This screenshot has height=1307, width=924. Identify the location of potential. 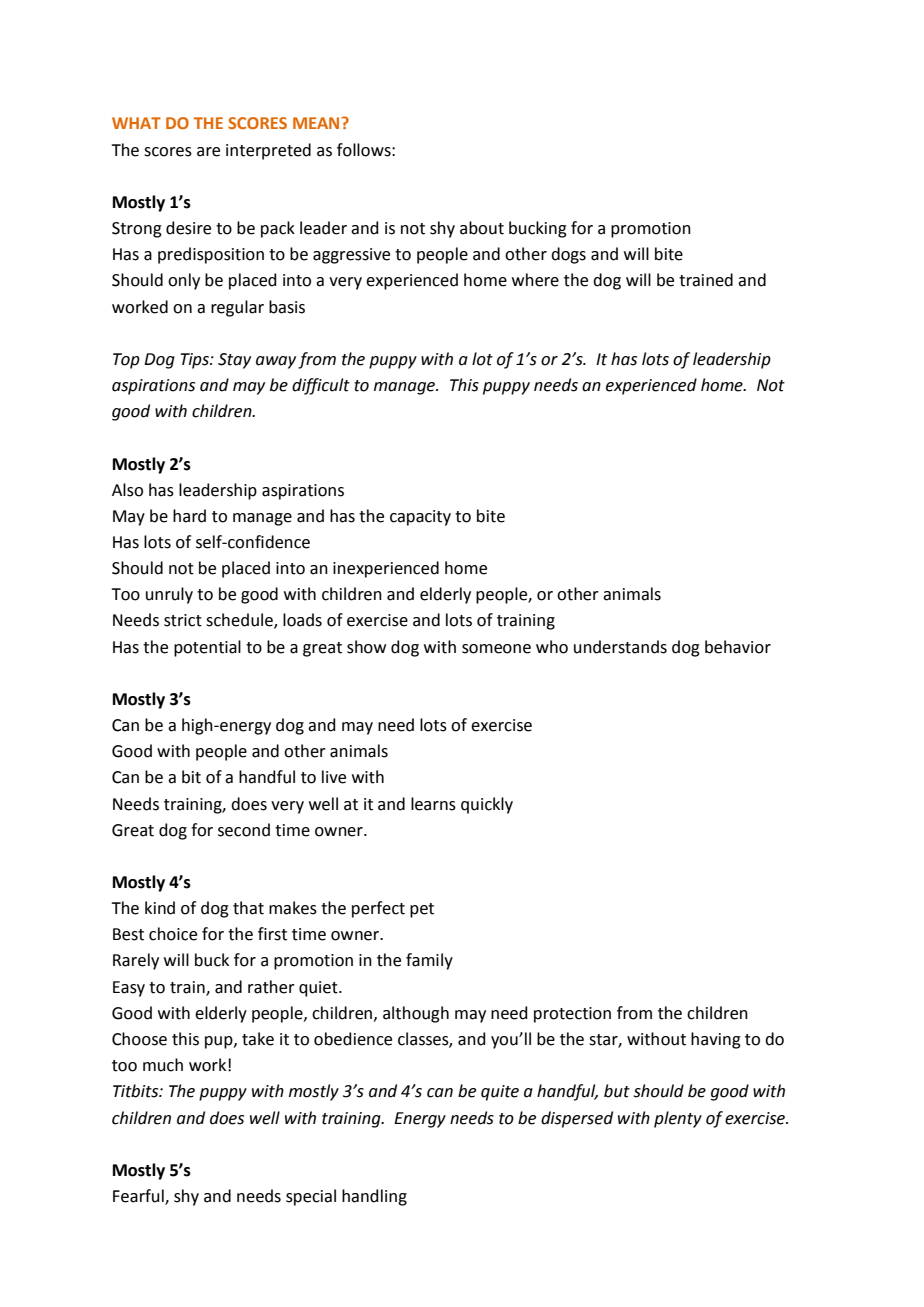
(207, 648).
